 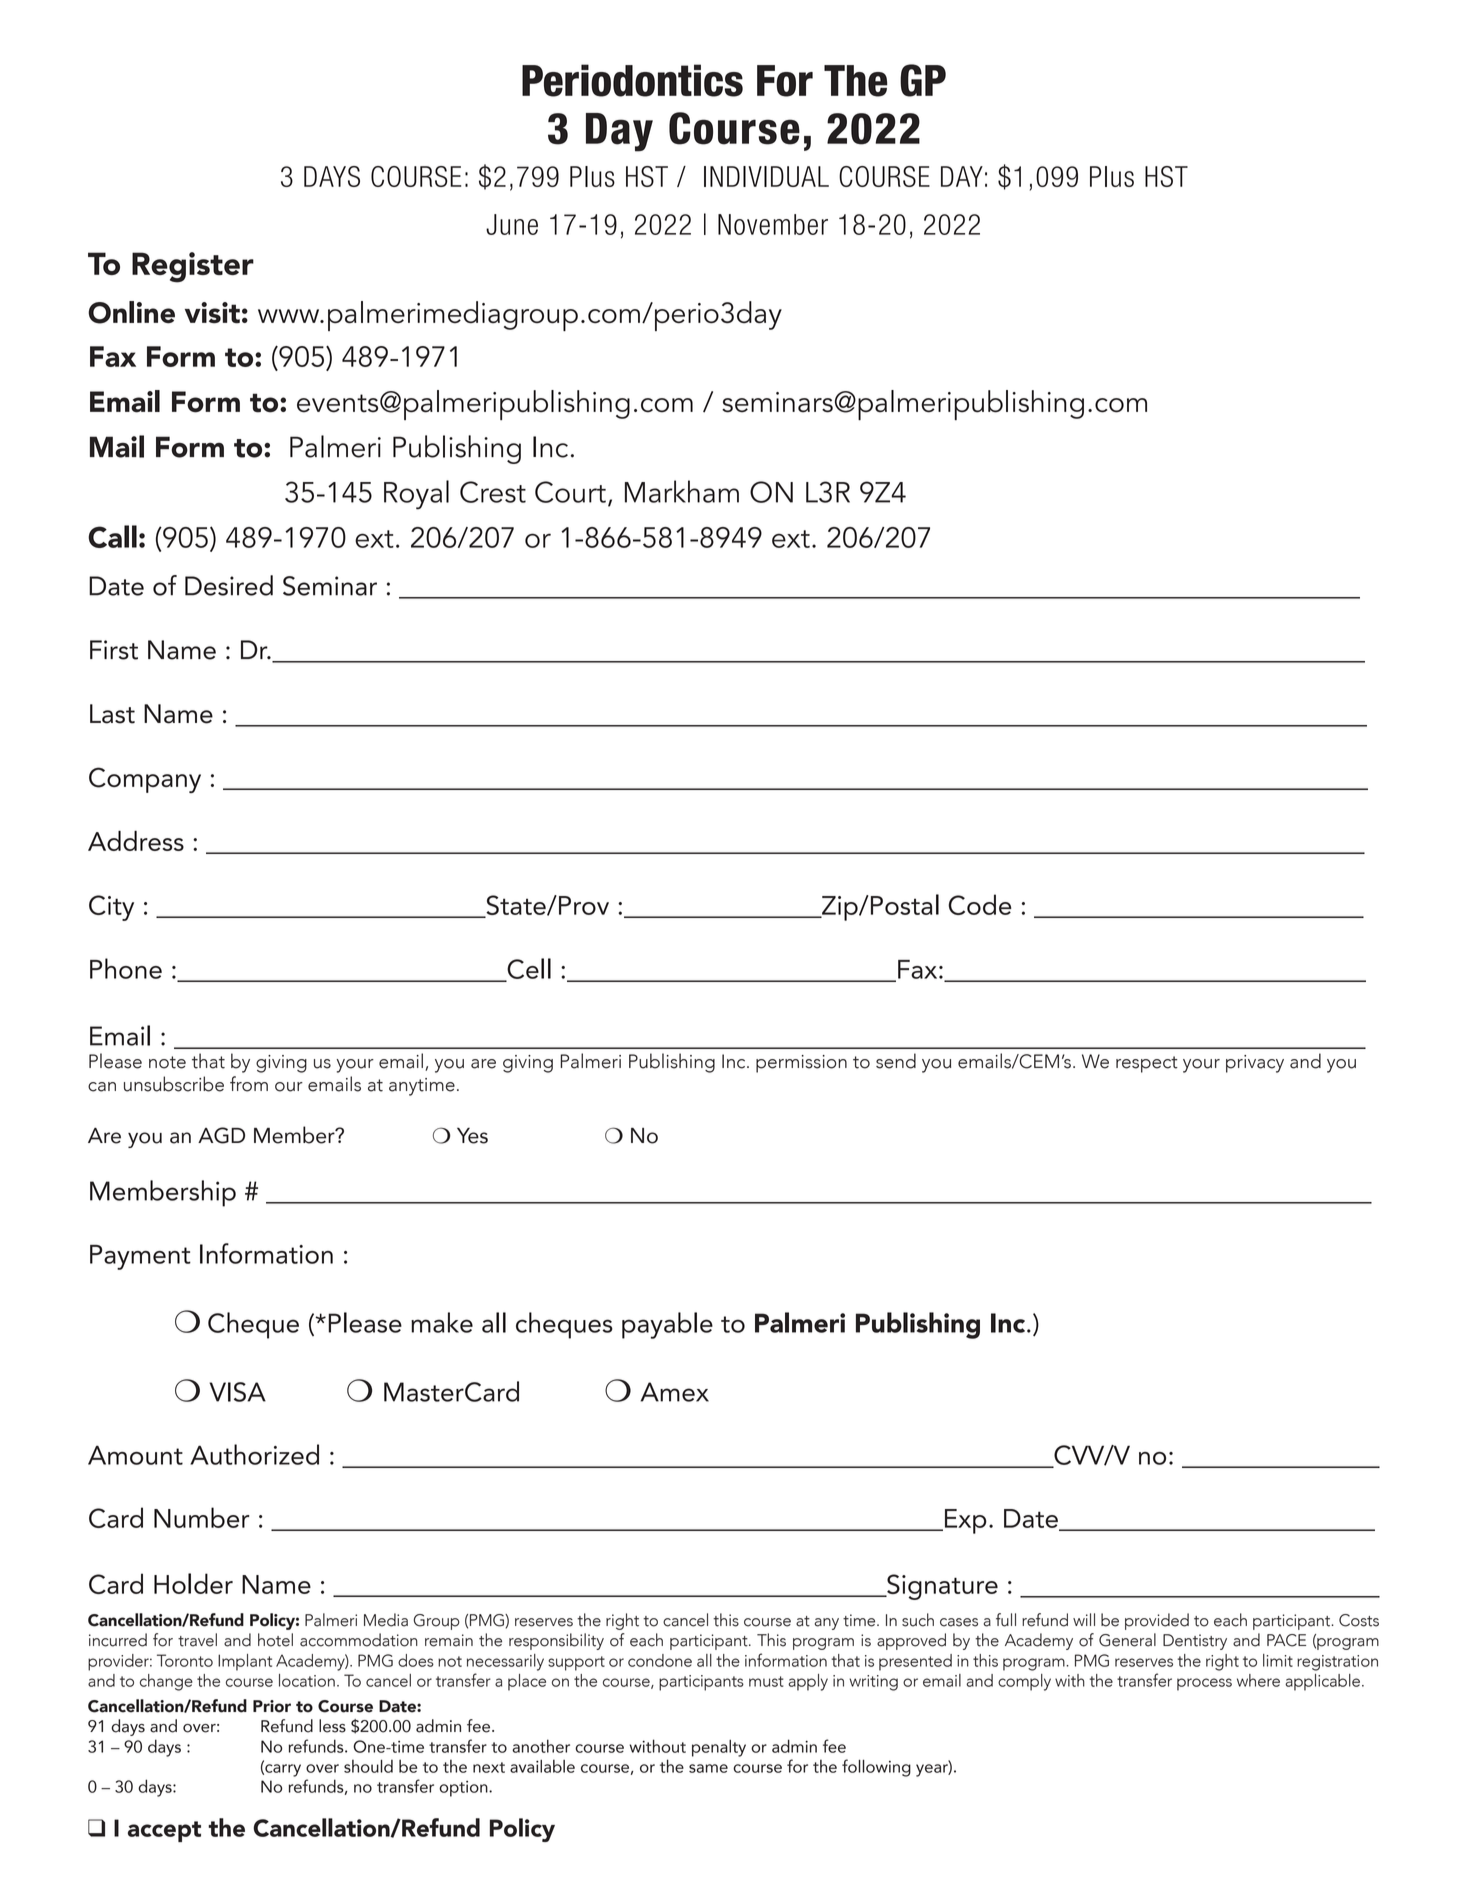 I want to click on process, so click(x=1204, y=1684).
